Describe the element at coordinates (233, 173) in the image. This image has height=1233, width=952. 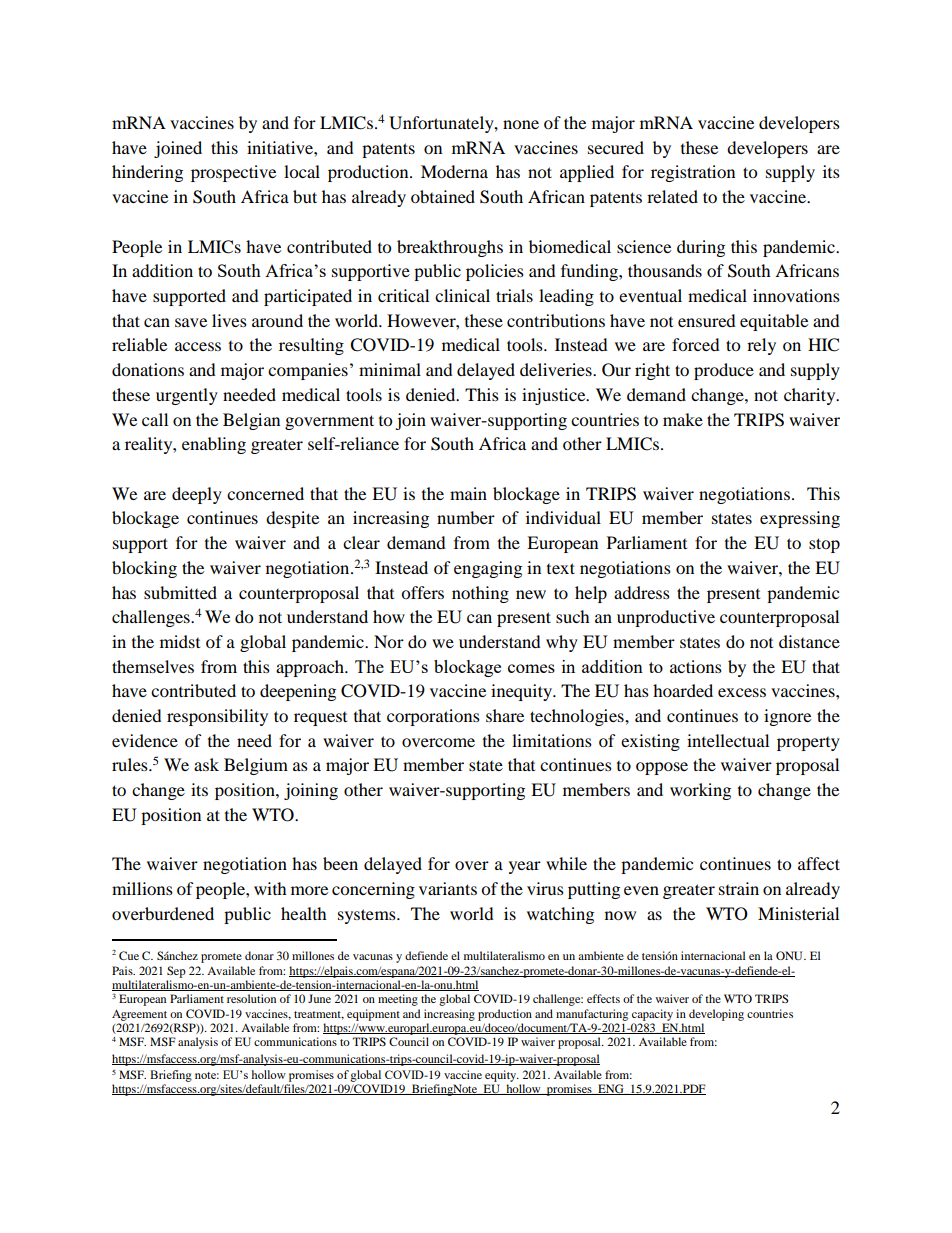
I see `prospective` at that location.
